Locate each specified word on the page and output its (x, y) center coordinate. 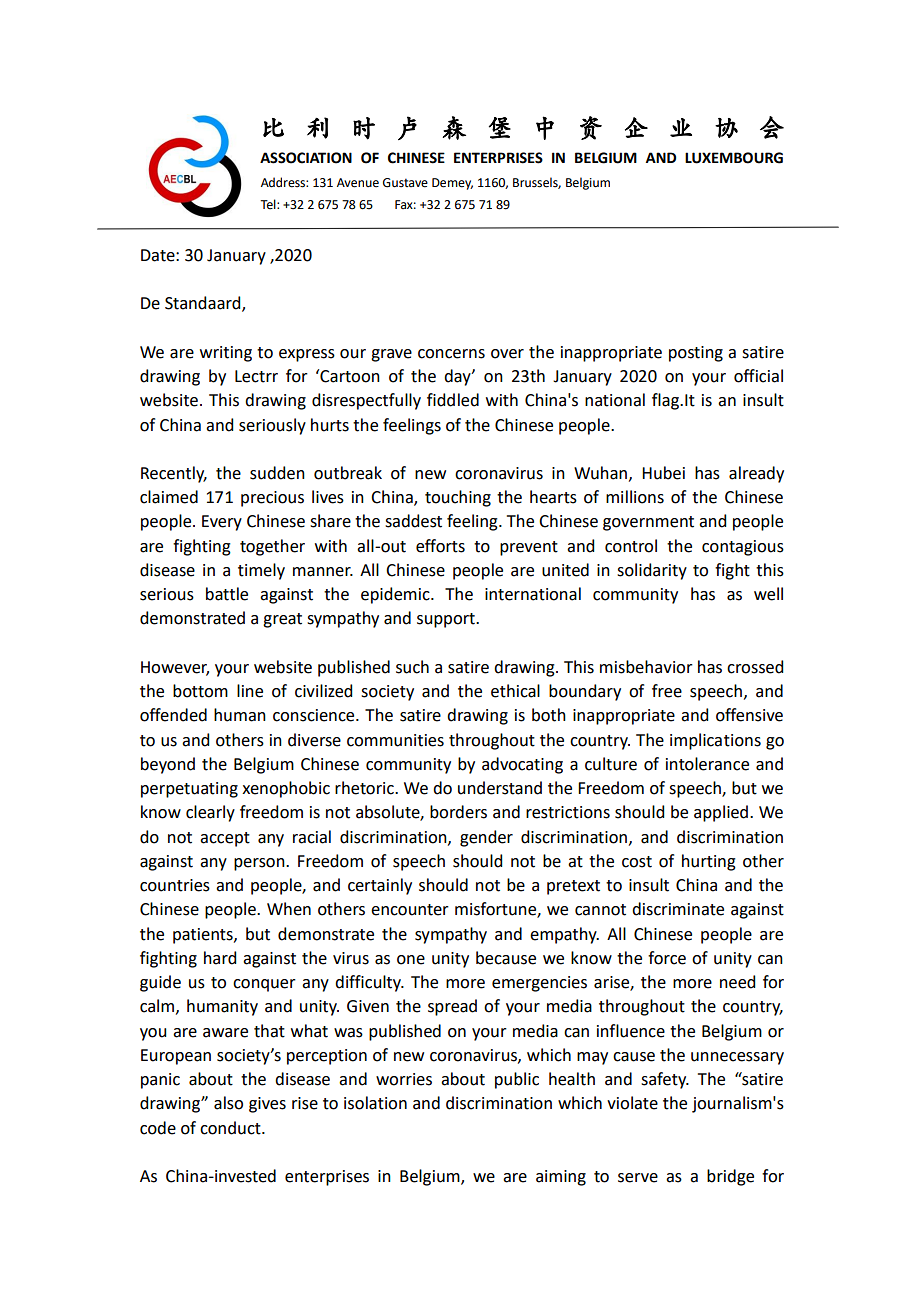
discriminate (678, 909)
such (412, 667)
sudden (277, 473)
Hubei (663, 473)
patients (204, 936)
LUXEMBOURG (734, 158)
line (250, 691)
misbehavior (646, 667)
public (517, 1080)
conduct (231, 1128)
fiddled (453, 400)
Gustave (405, 183)
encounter (410, 910)
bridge (730, 1177)
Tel (269, 204)
